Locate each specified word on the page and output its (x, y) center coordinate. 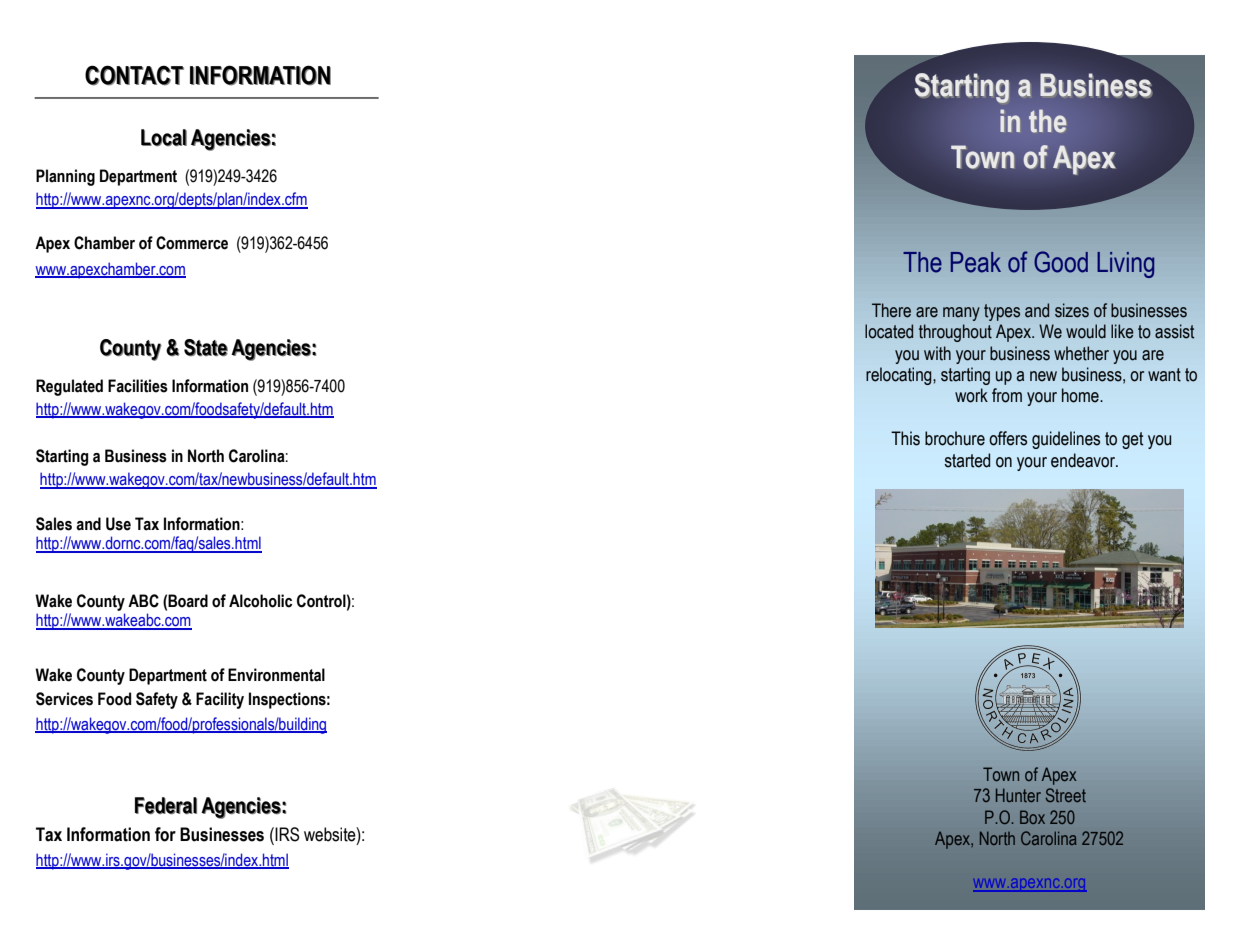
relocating (900, 376)
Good (1061, 262)
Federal (166, 805)
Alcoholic (260, 601)
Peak (976, 262)
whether (1081, 353)
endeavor (1084, 460)
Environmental (276, 675)
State (206, 347)
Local (164, 137)
